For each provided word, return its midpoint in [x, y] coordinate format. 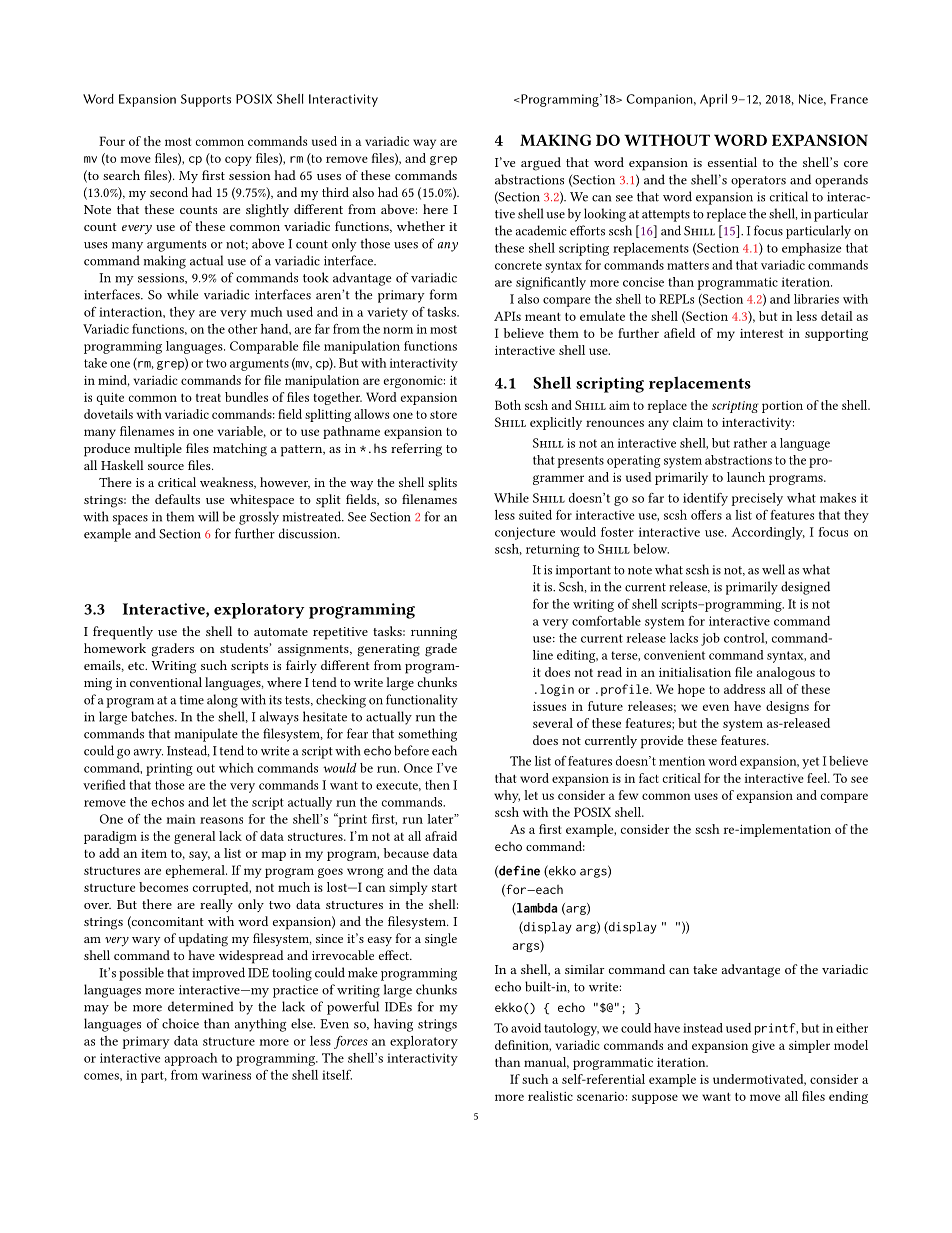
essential [732, 162]
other [242, 329]
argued [541, 164]
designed [805, 588]
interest [761, 333]
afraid [441, 836]
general [195, 837]
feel [818, 778]
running [434, 633]
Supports [206, 100]
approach [191, 1059]
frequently [123, 633]
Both [508, 405]
